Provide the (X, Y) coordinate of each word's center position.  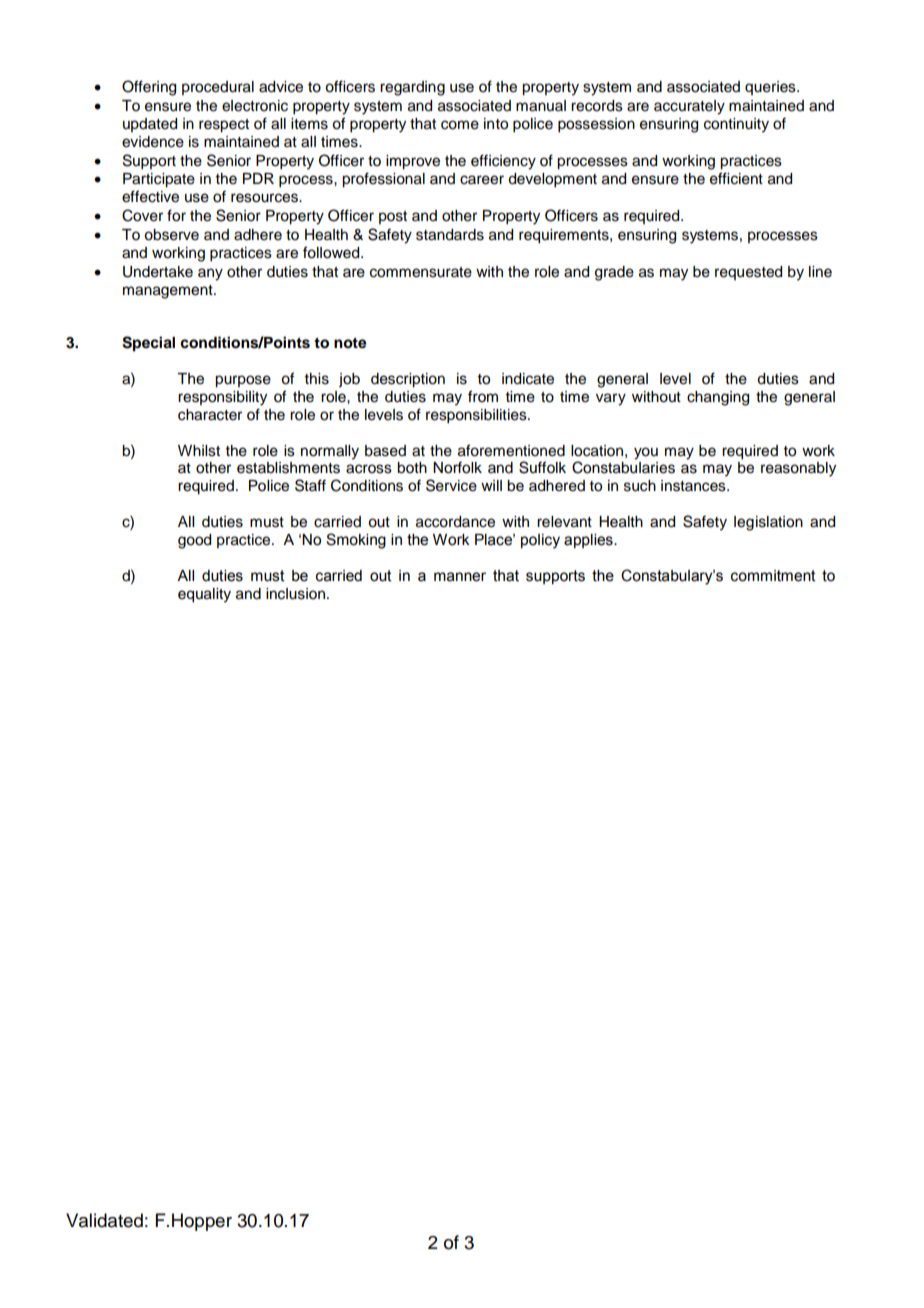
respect (224, 126)
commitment (773, 576)
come (460, 125)
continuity (736, 125)
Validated (104, 1220)
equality (204, 595)
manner (460, 577)
